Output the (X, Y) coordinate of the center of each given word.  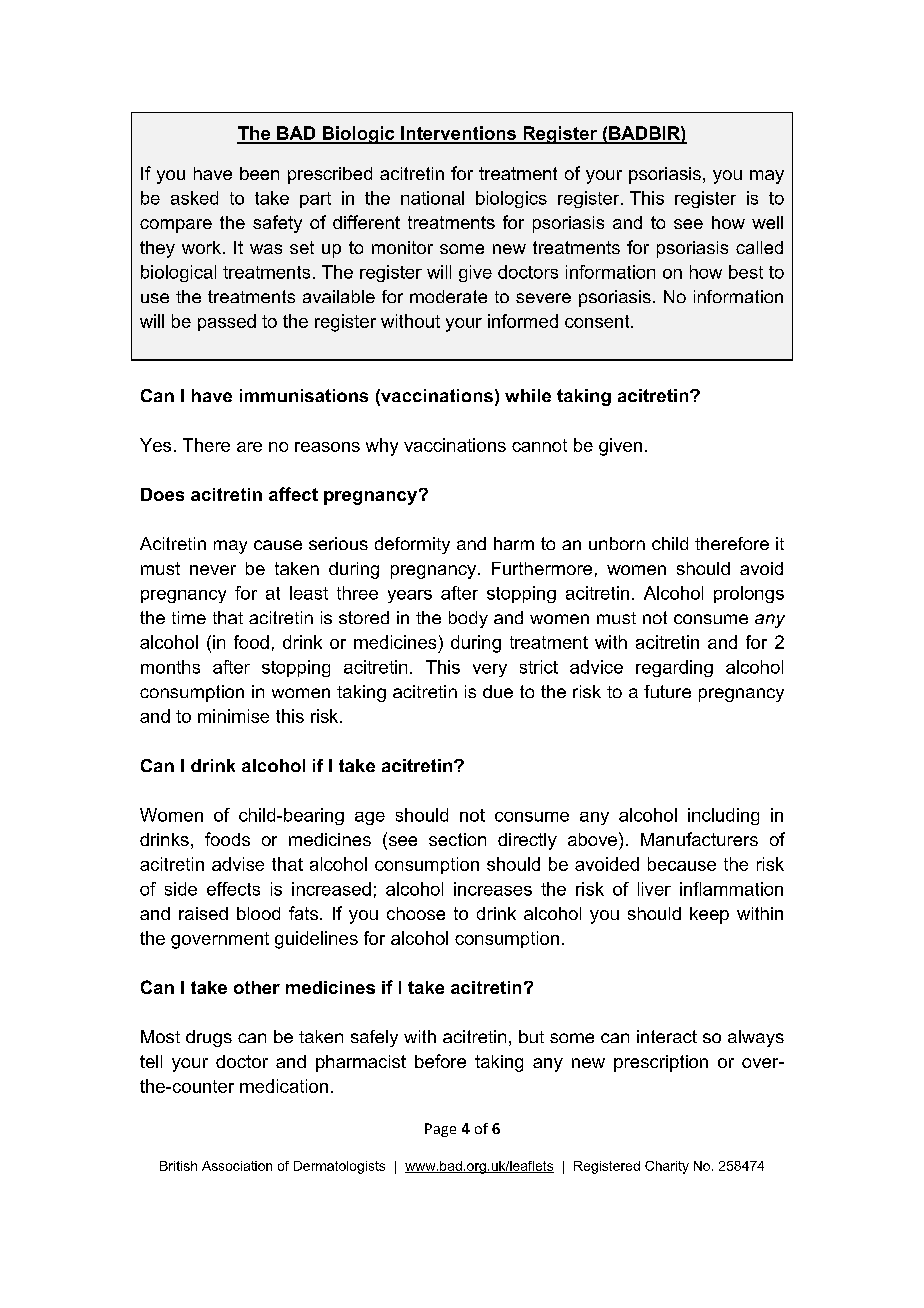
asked (194, 198)
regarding (674, 668)
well (767, 222)
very (490, 670)
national (432, 198)
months (170, 667)
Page (440, 1130)
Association (237, 1166)
